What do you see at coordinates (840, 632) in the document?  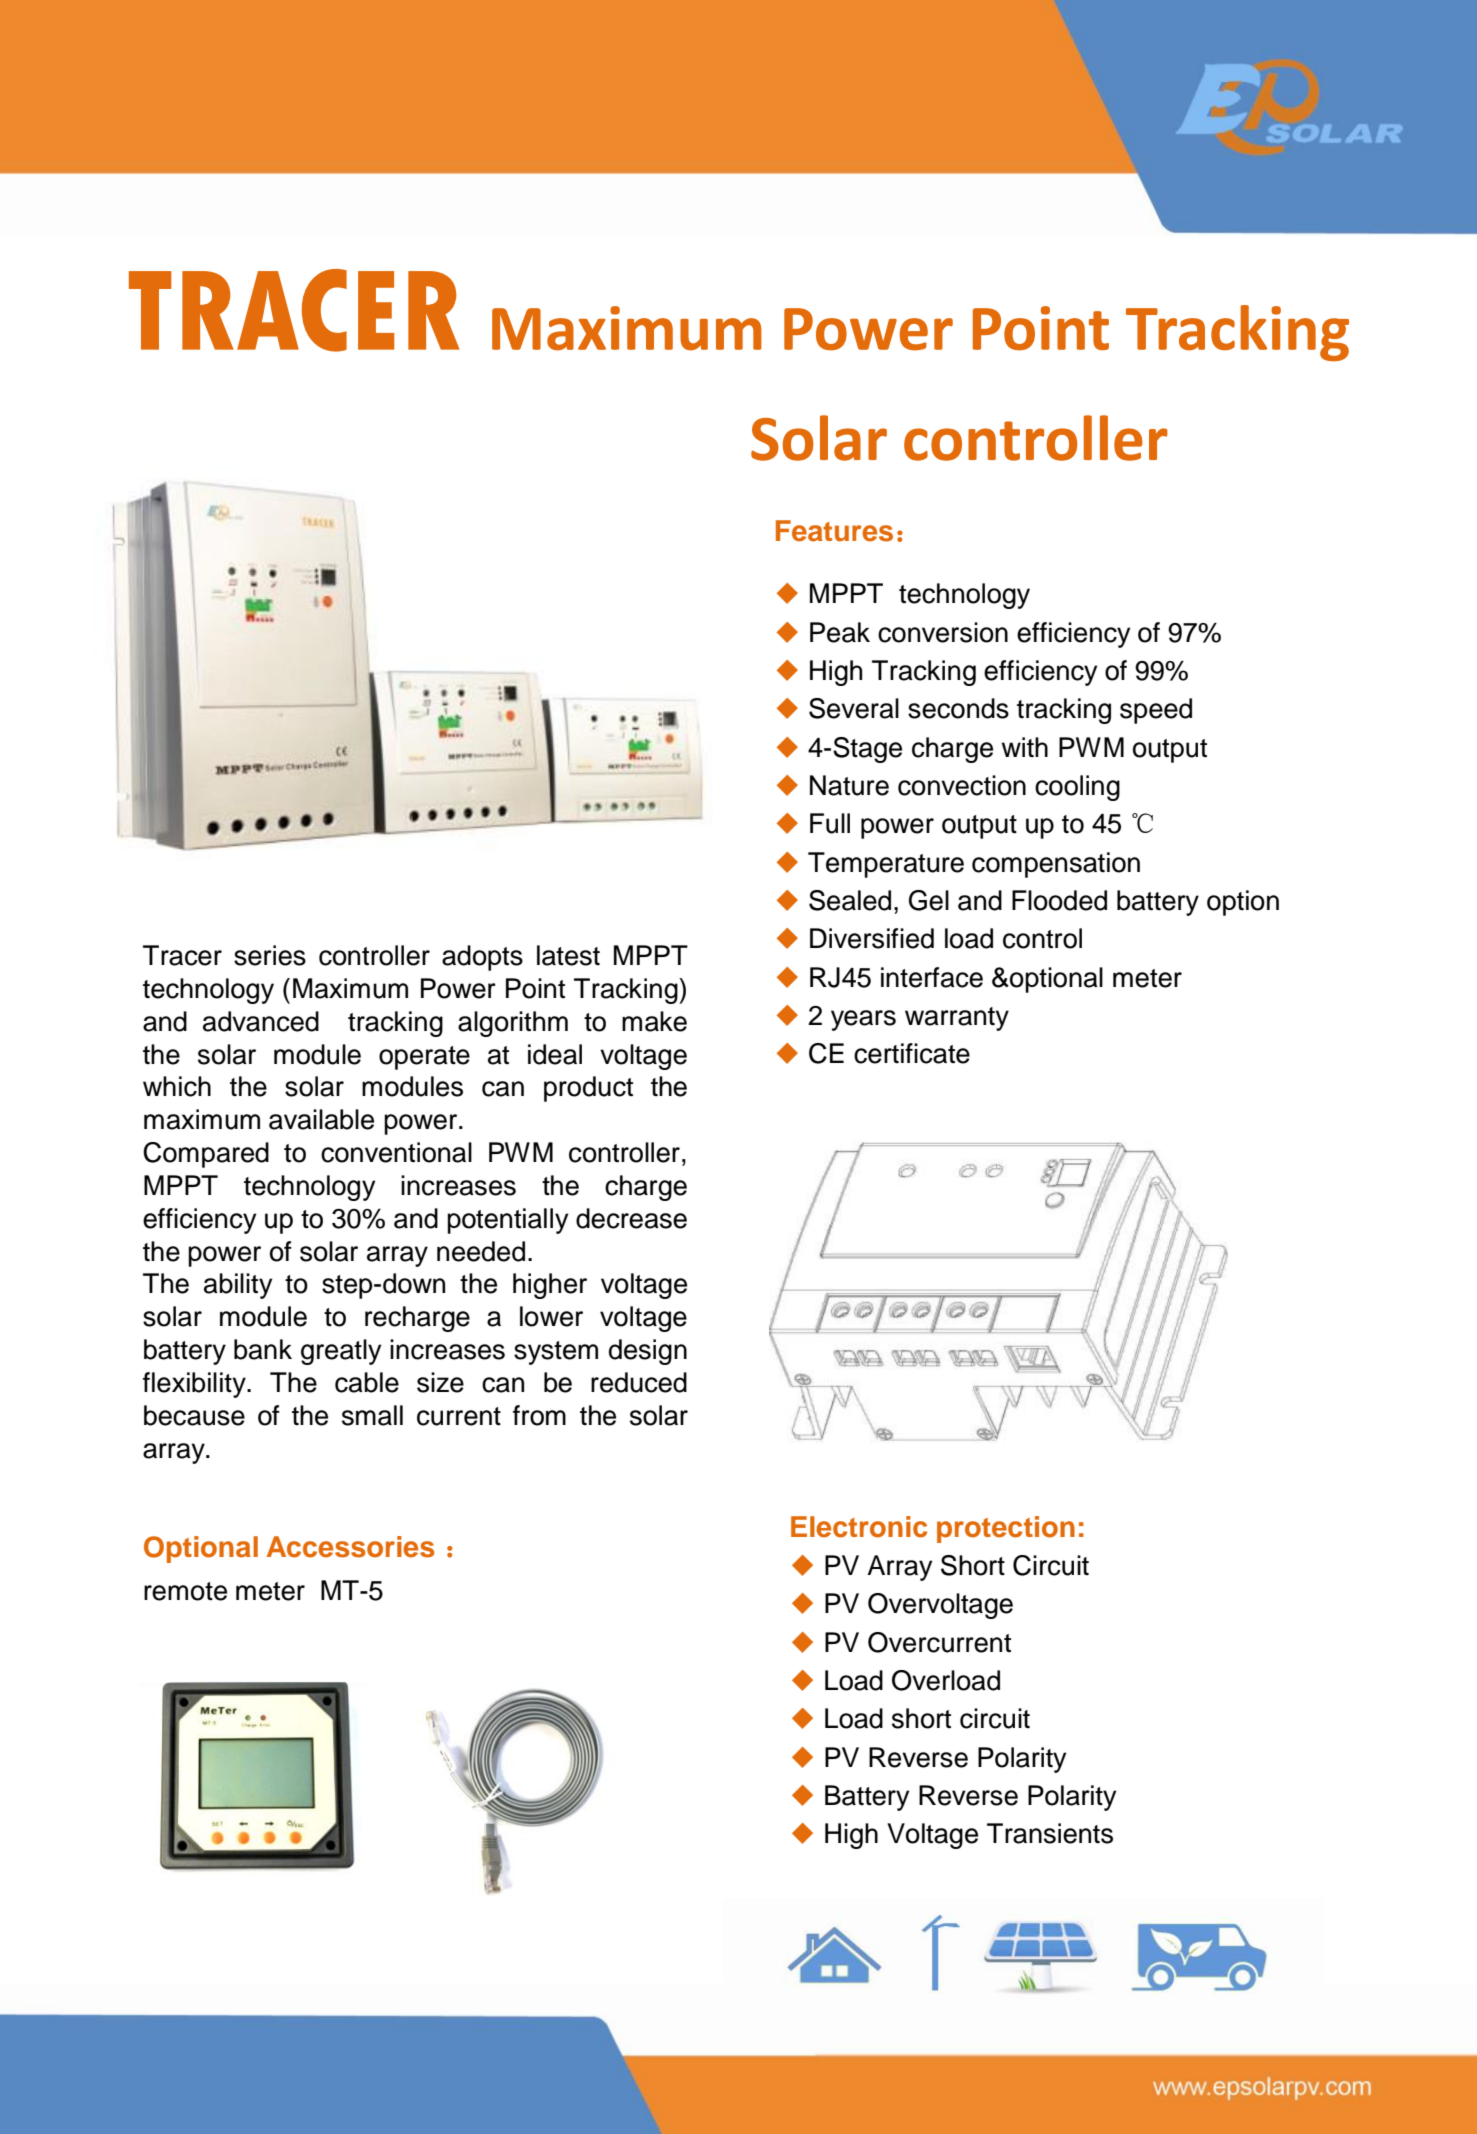 I see `Peak` at bounding box center [840, 632].
